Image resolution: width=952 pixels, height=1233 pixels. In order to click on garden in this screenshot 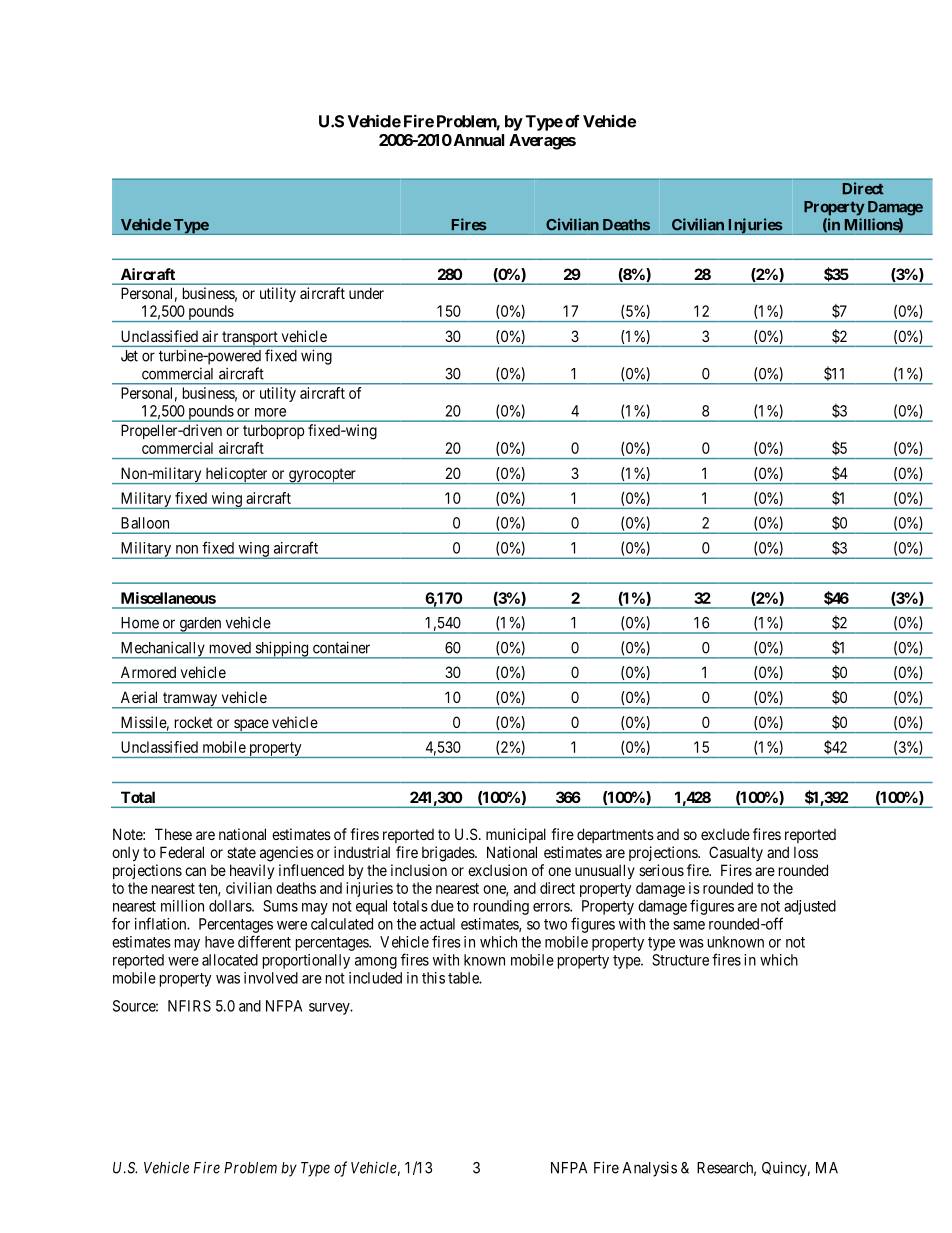, I will do `click(200, 625)`.
